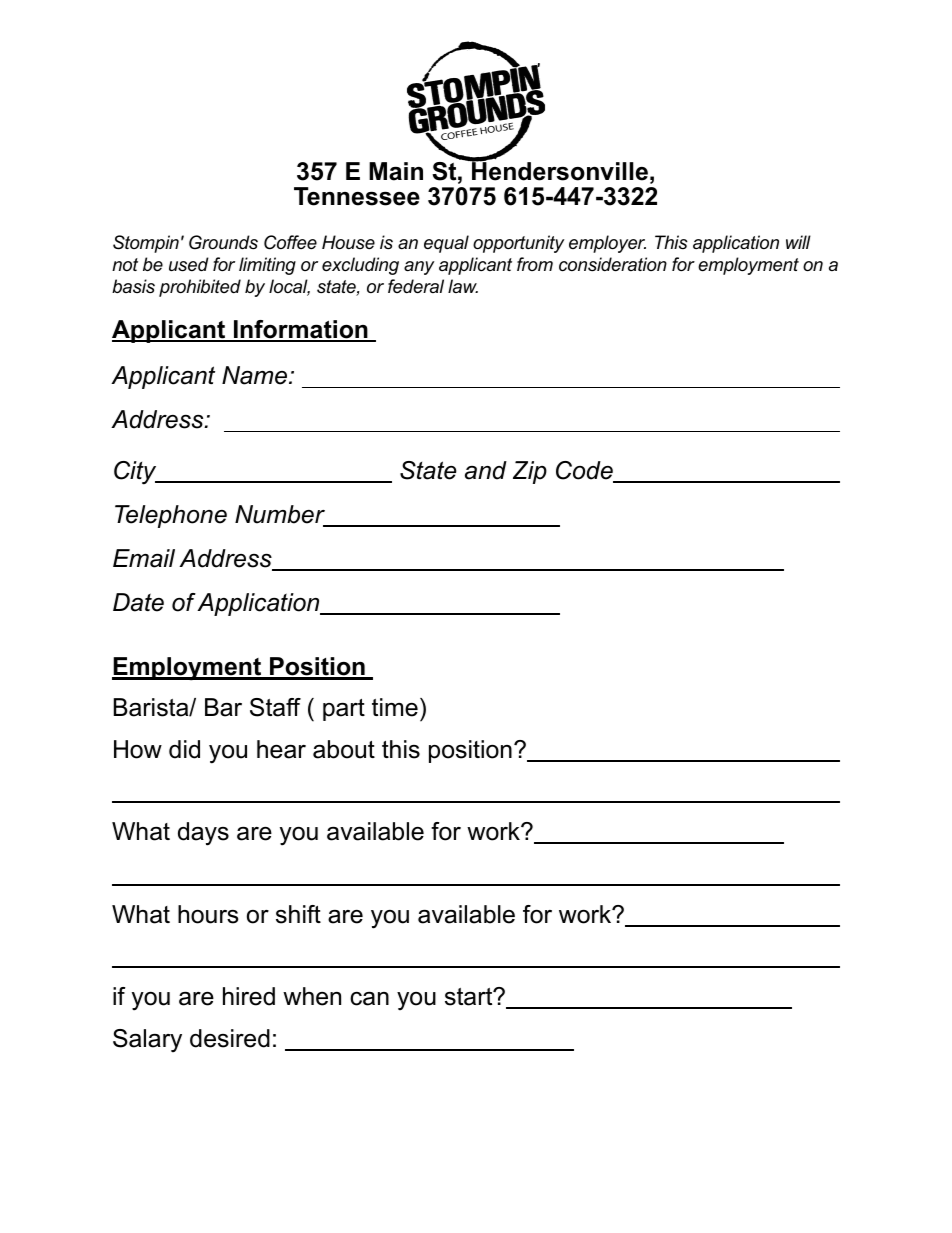  Describe the element at coordinates (395, 707) in the document. I see `time` at that location.
